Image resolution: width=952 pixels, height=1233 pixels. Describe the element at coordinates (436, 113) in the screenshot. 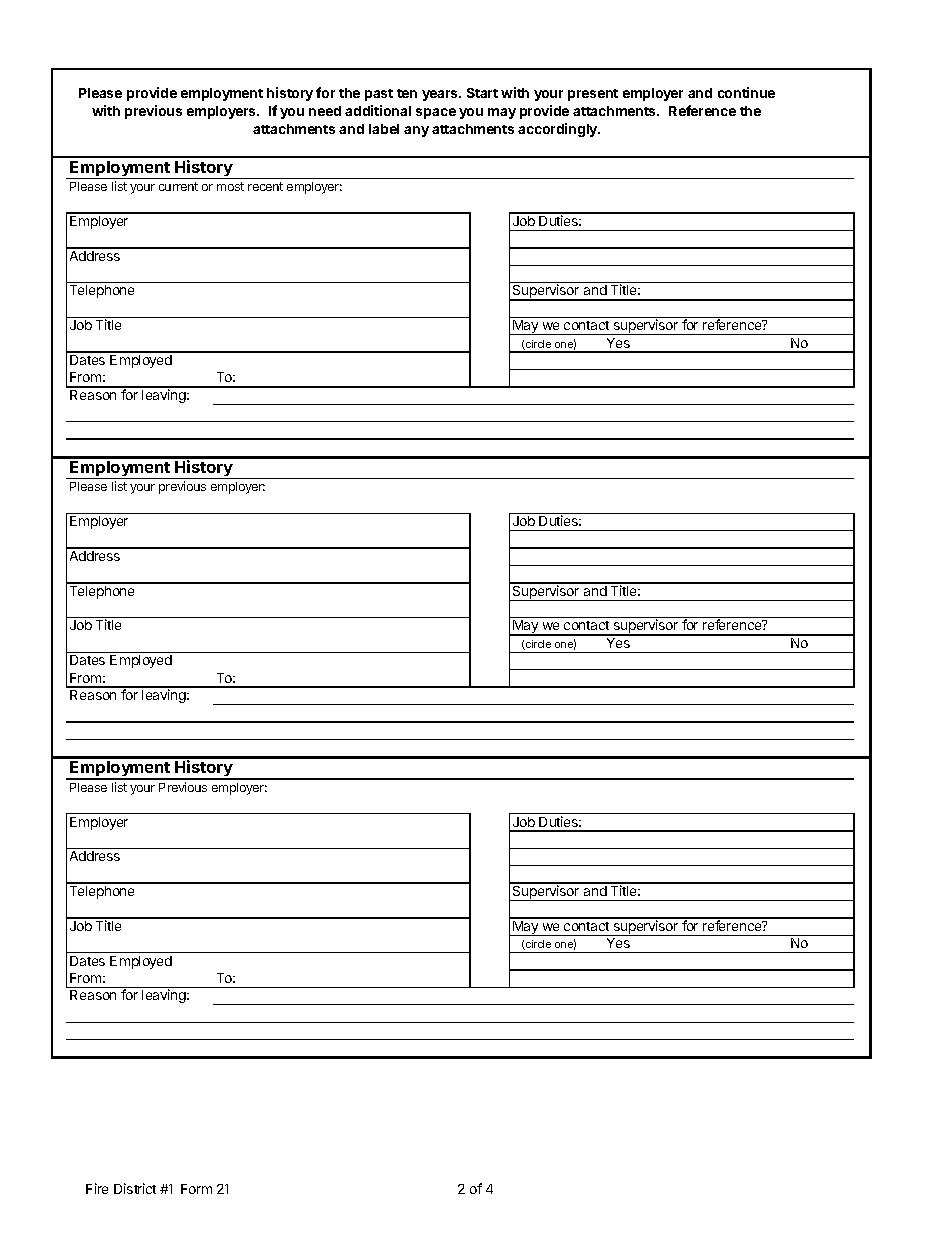

I see `space` at that location.
